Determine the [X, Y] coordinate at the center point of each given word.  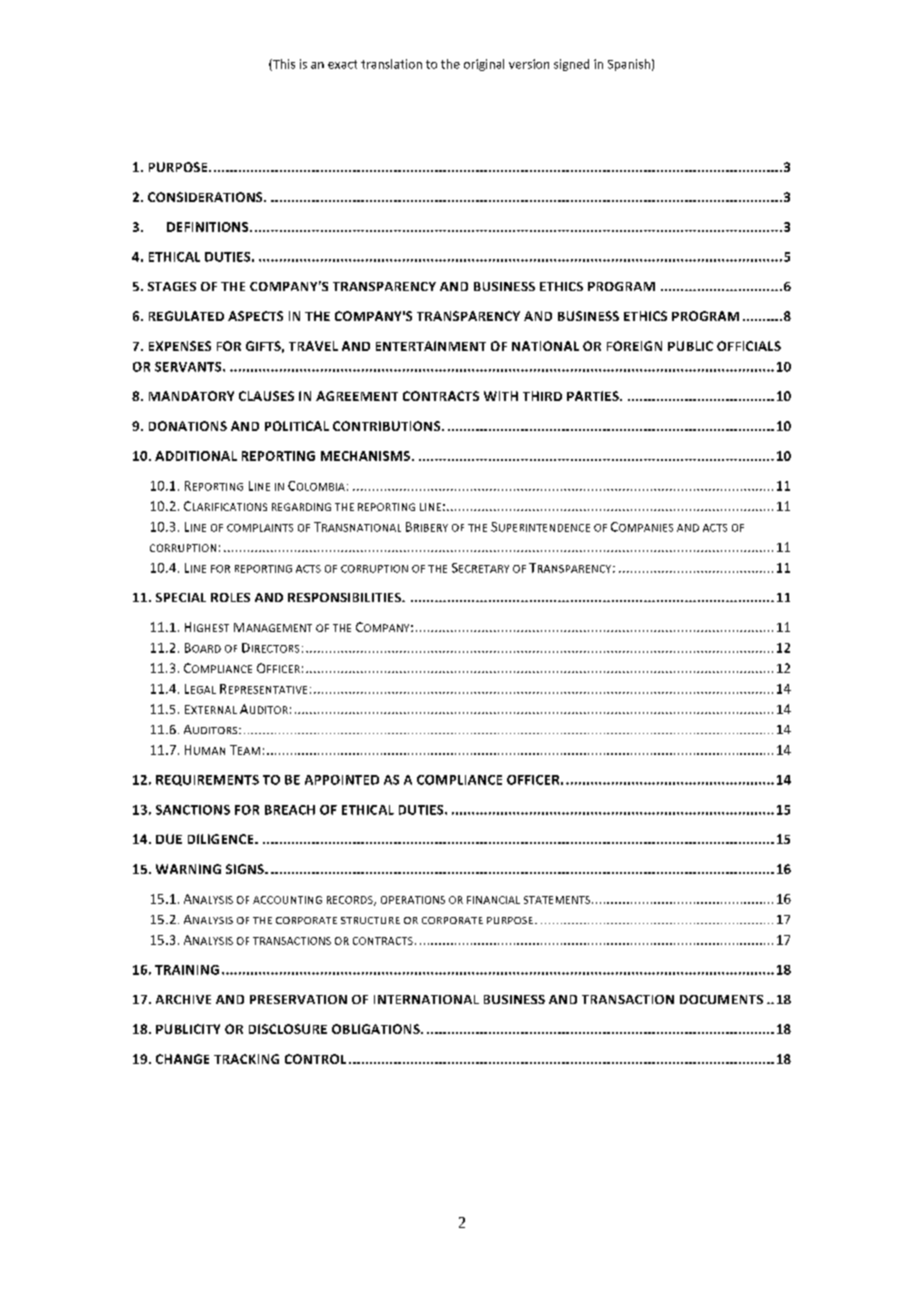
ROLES [230, 597]
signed [571, 65]
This [283, 65]
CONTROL [315, 1059]
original [484, 65]
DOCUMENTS [721, 999]
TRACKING [246, 1059]
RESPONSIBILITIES [346, 597]
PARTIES [594, 396]
